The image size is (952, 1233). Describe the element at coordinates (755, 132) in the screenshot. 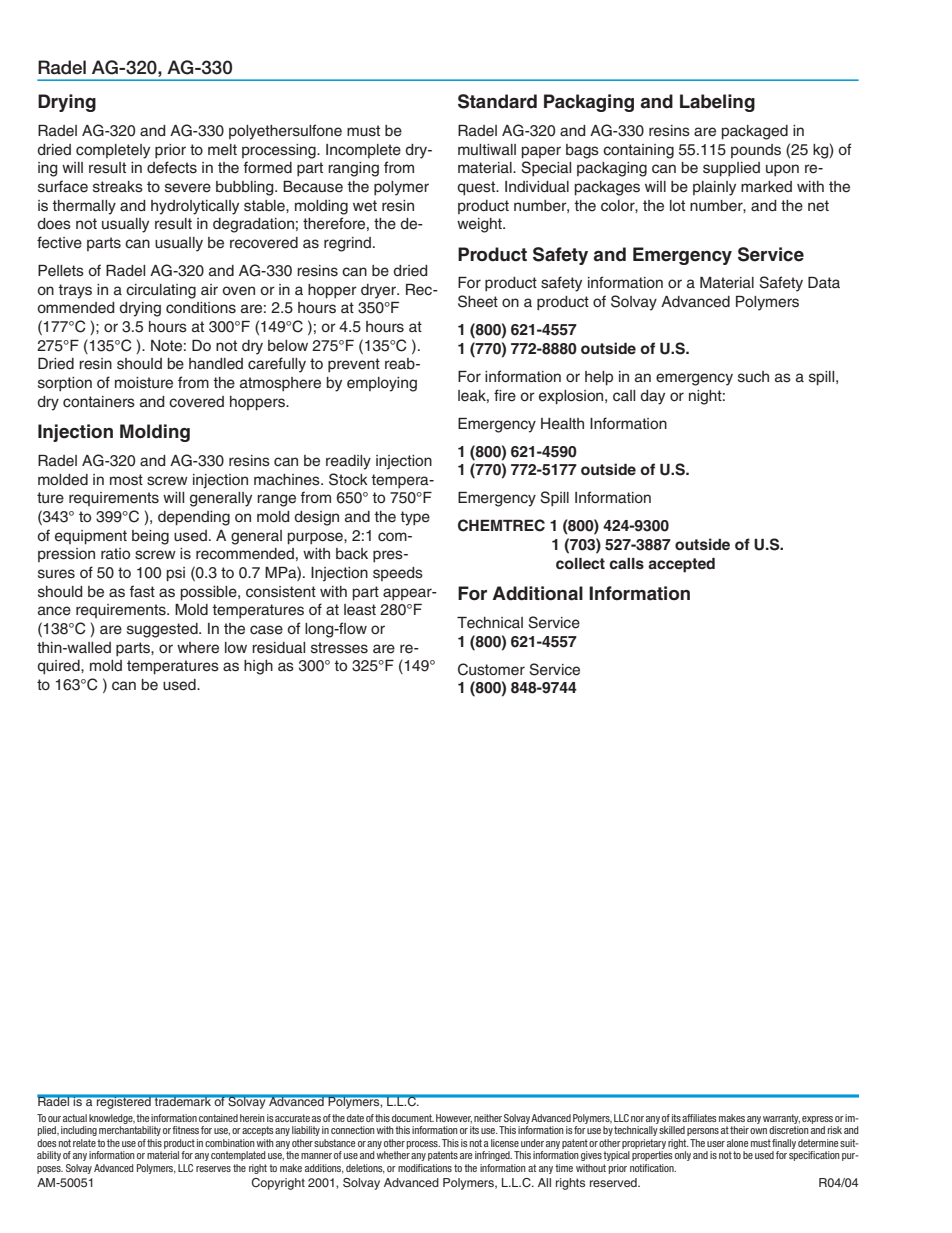

I see `packaged` at that location.
